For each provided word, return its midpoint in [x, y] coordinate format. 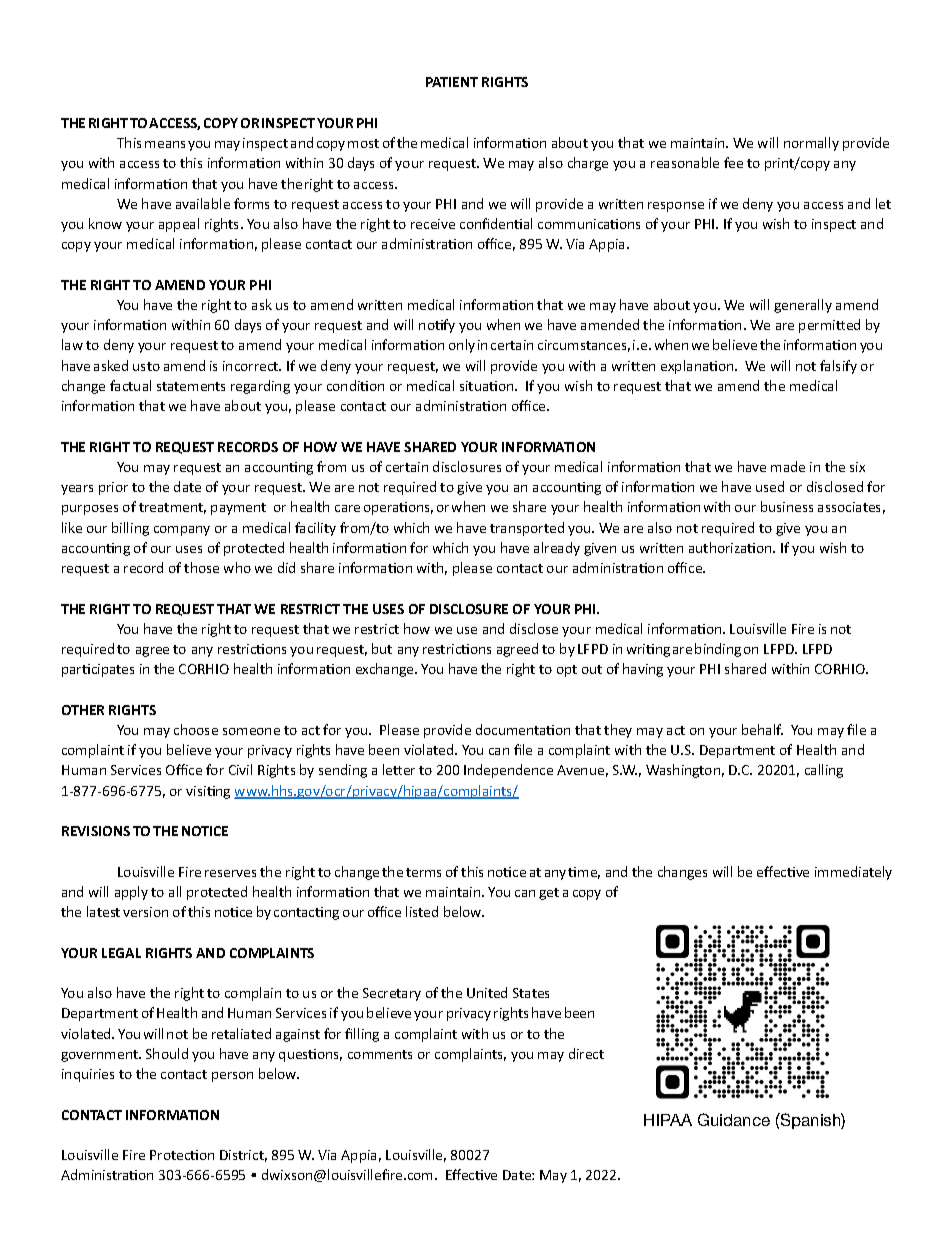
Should [167, 1053]
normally [811, 144]
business [787, 506]
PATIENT [452, 82]
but [382, 648]
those [201, 567]
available [203, 203]
